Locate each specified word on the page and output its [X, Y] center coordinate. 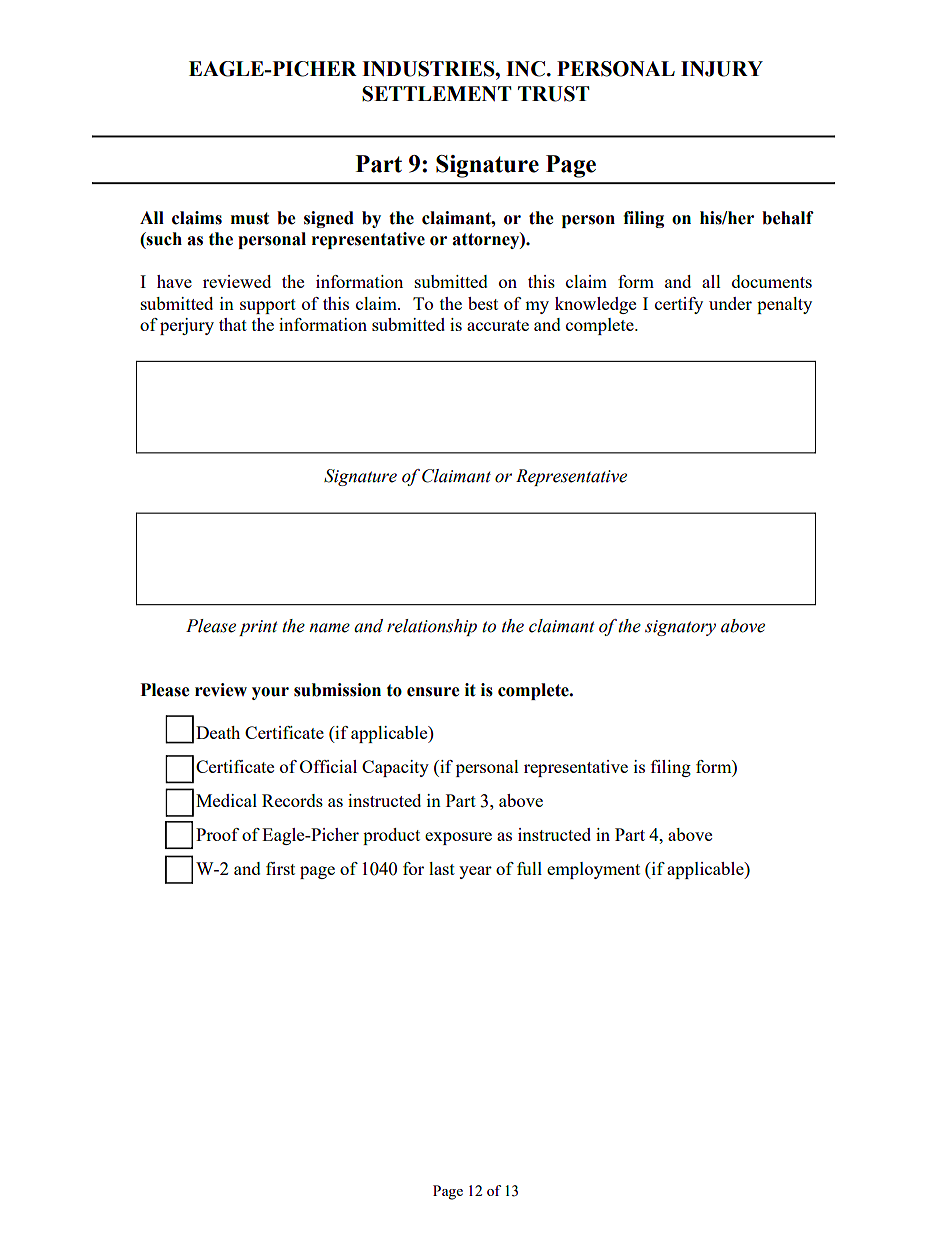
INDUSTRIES [429, 69]
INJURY [722, 69]
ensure [433, 692]
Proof [217, 834]
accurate [498, 325]
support [268, 306]
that [233, 324]
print [258, 628]
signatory [680, 628]
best [483, 303]
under [730, 303]
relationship [432, 627]
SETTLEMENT [436, 94]
